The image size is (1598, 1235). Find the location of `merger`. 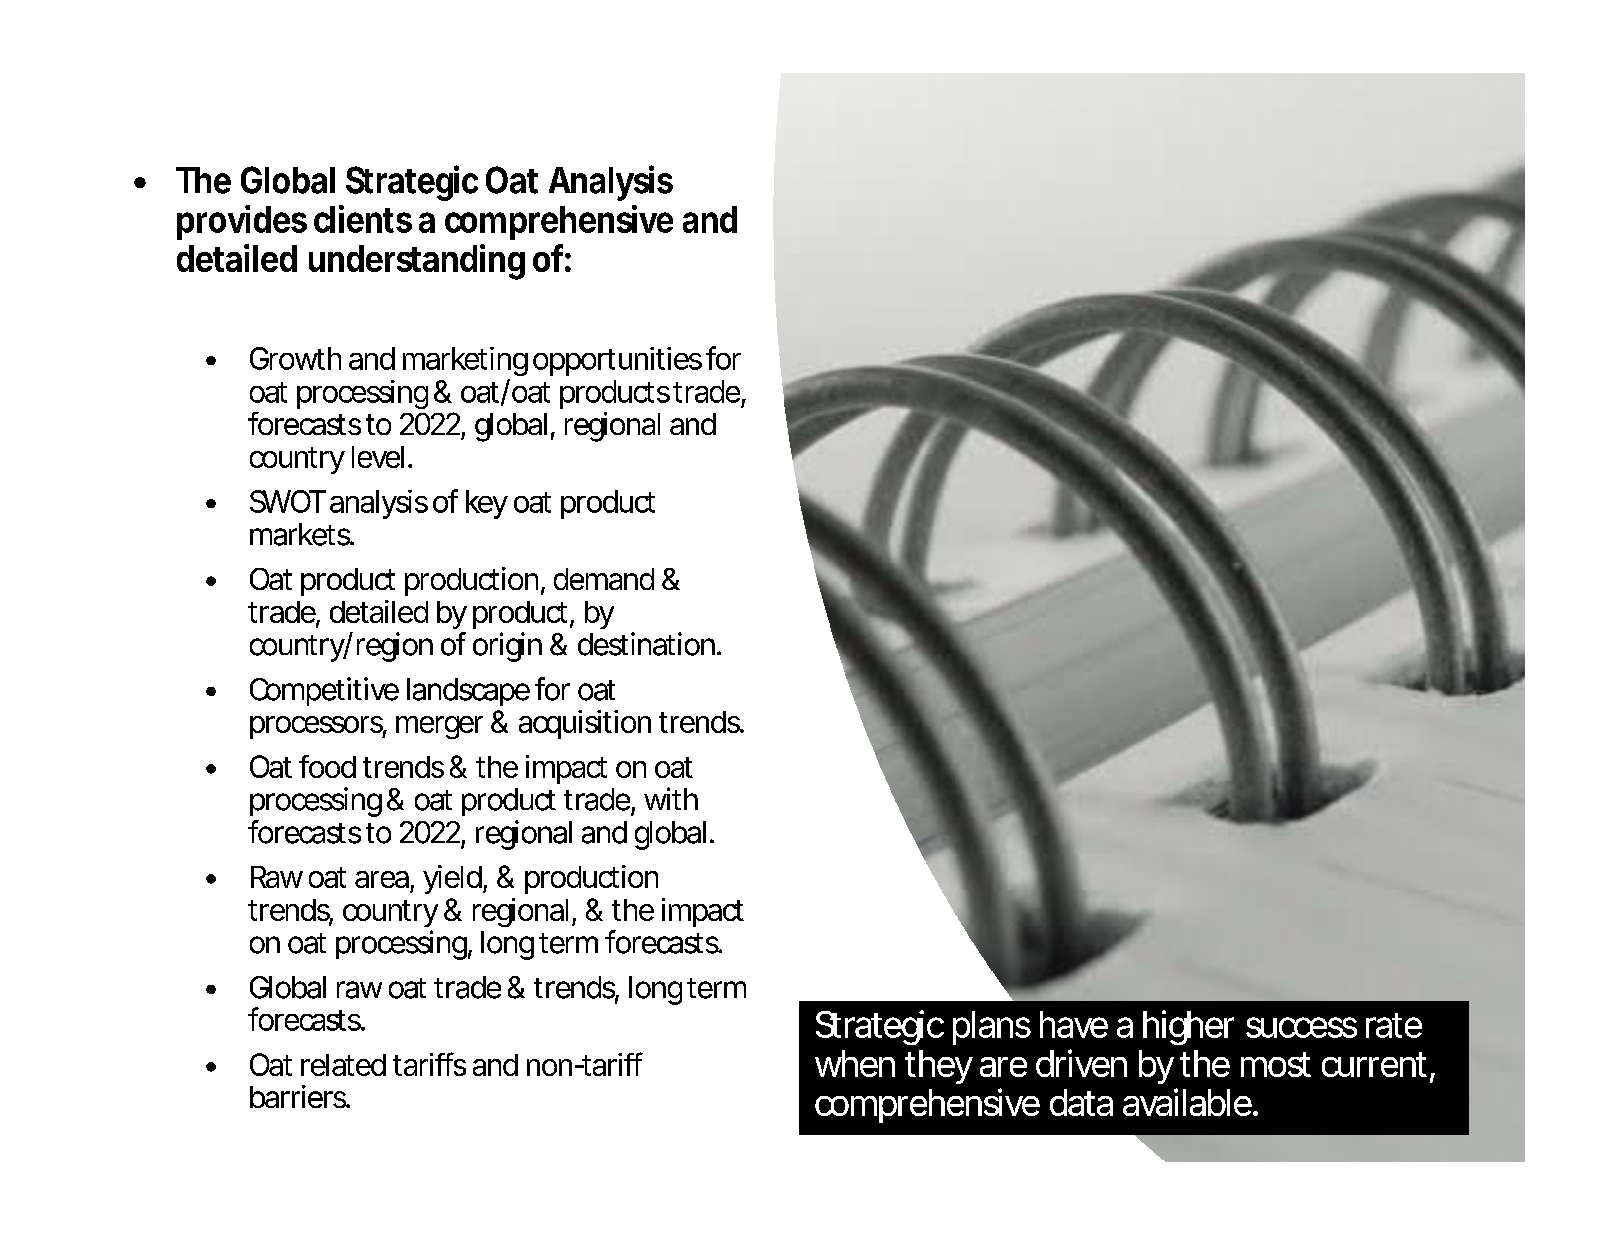

merger is located at coordinates (439, 727).
